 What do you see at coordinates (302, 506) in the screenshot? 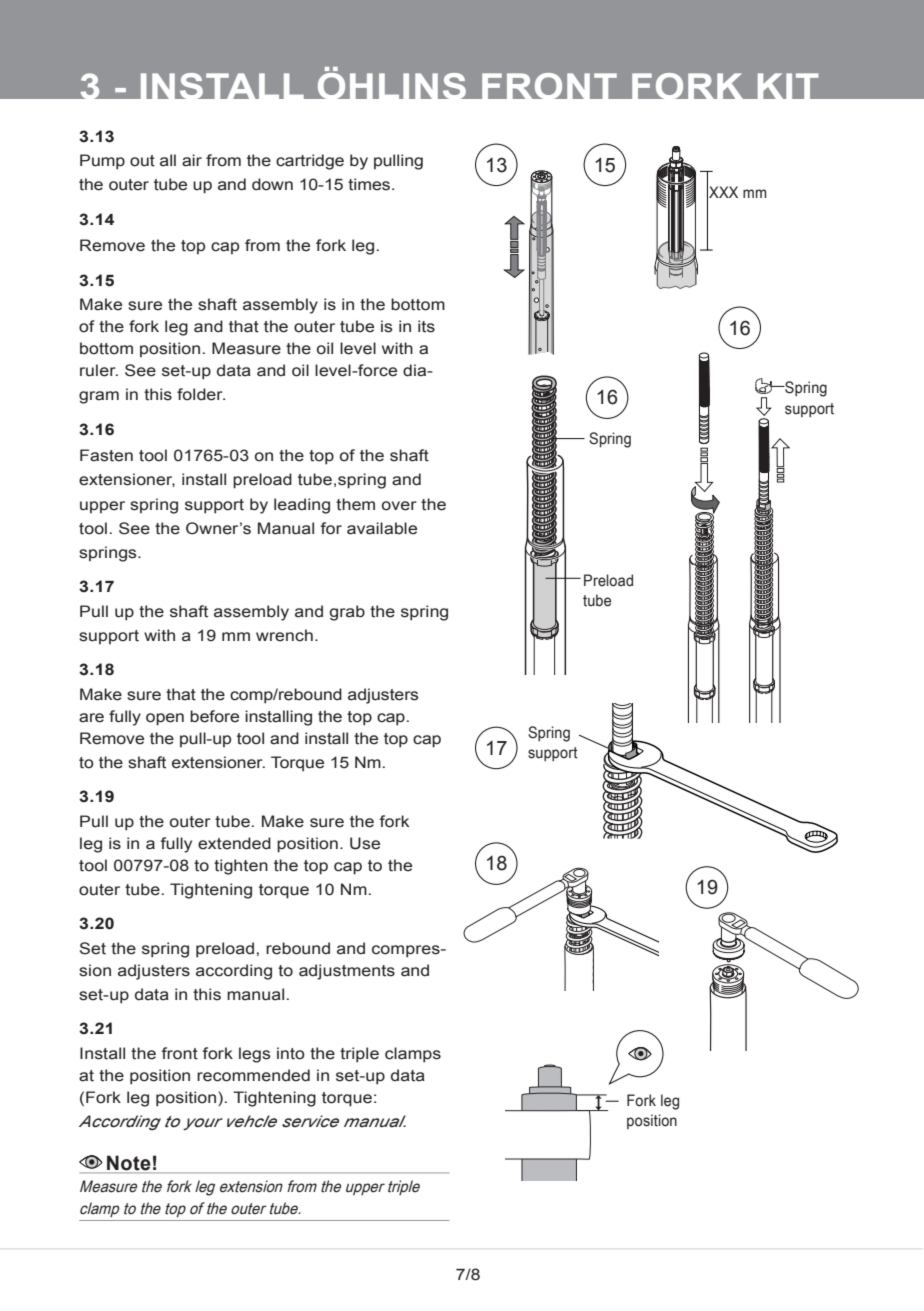
I see `leading` at bounding box center [302, 506].
